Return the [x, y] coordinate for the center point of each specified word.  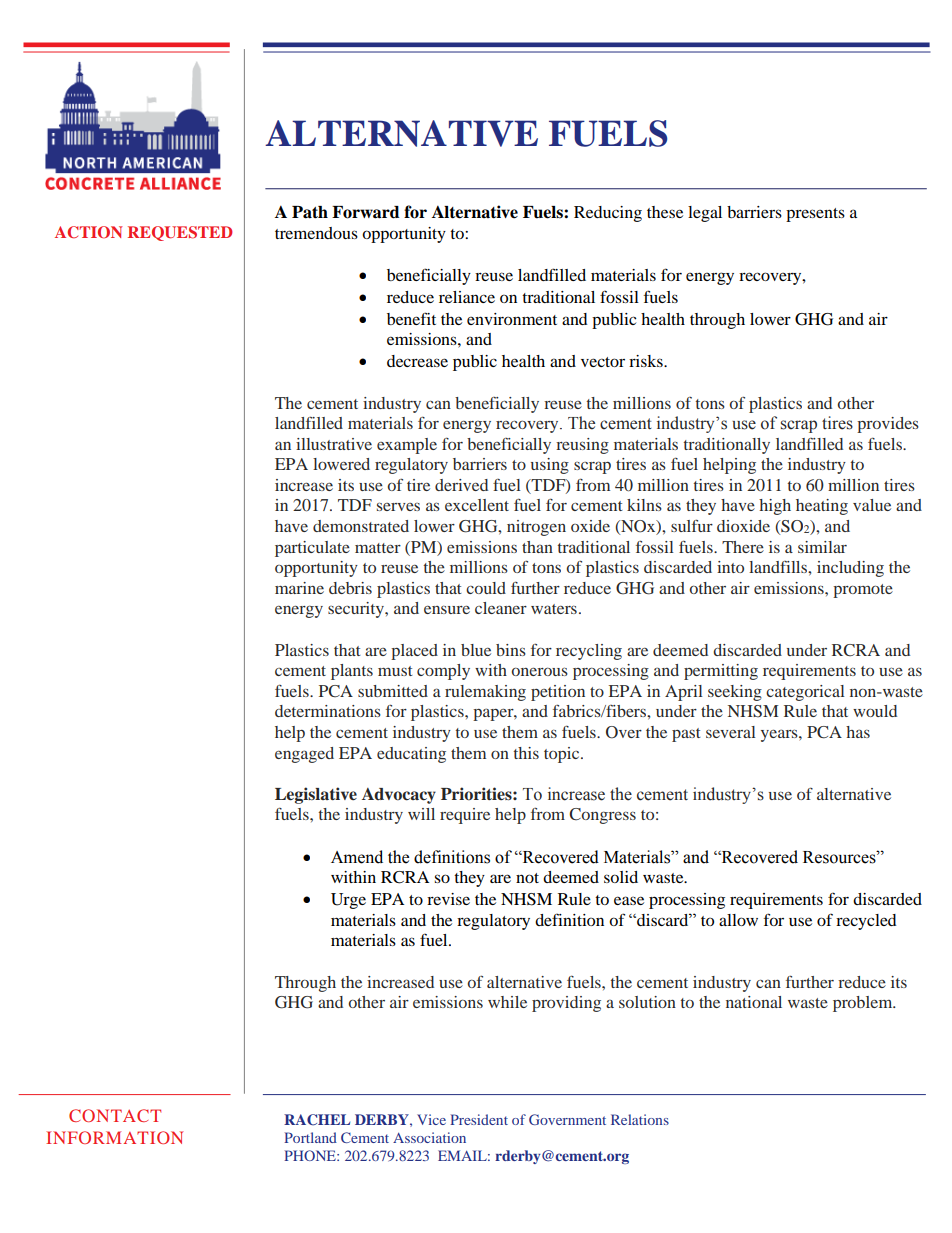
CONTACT [115, 1115]
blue [476, 650]
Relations [640, 1119]
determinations [328, 711]
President [479, 1119]
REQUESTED [180, 233]
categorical [805, 693]
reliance [467, 297]
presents [815, 215]
